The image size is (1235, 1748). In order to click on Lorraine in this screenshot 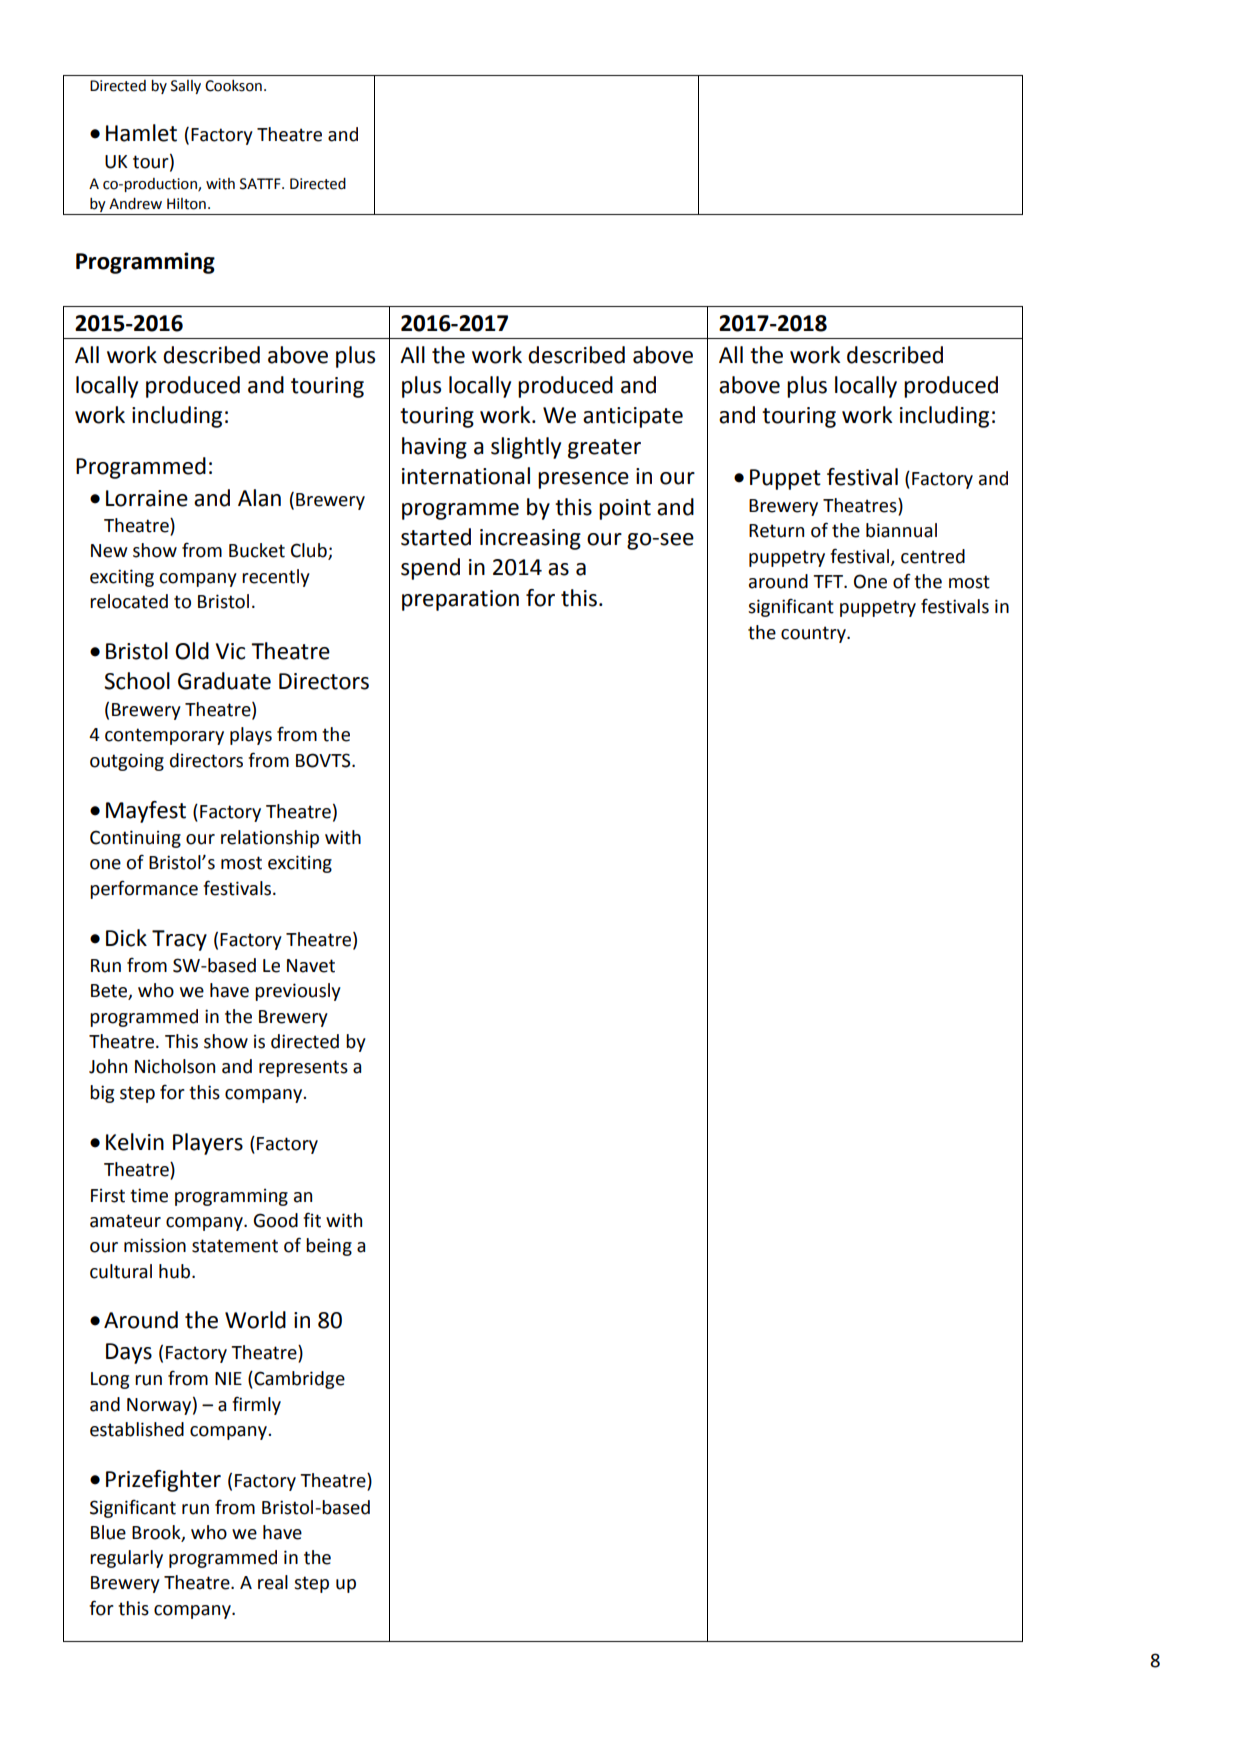, I will do `click(147, 498)`.
